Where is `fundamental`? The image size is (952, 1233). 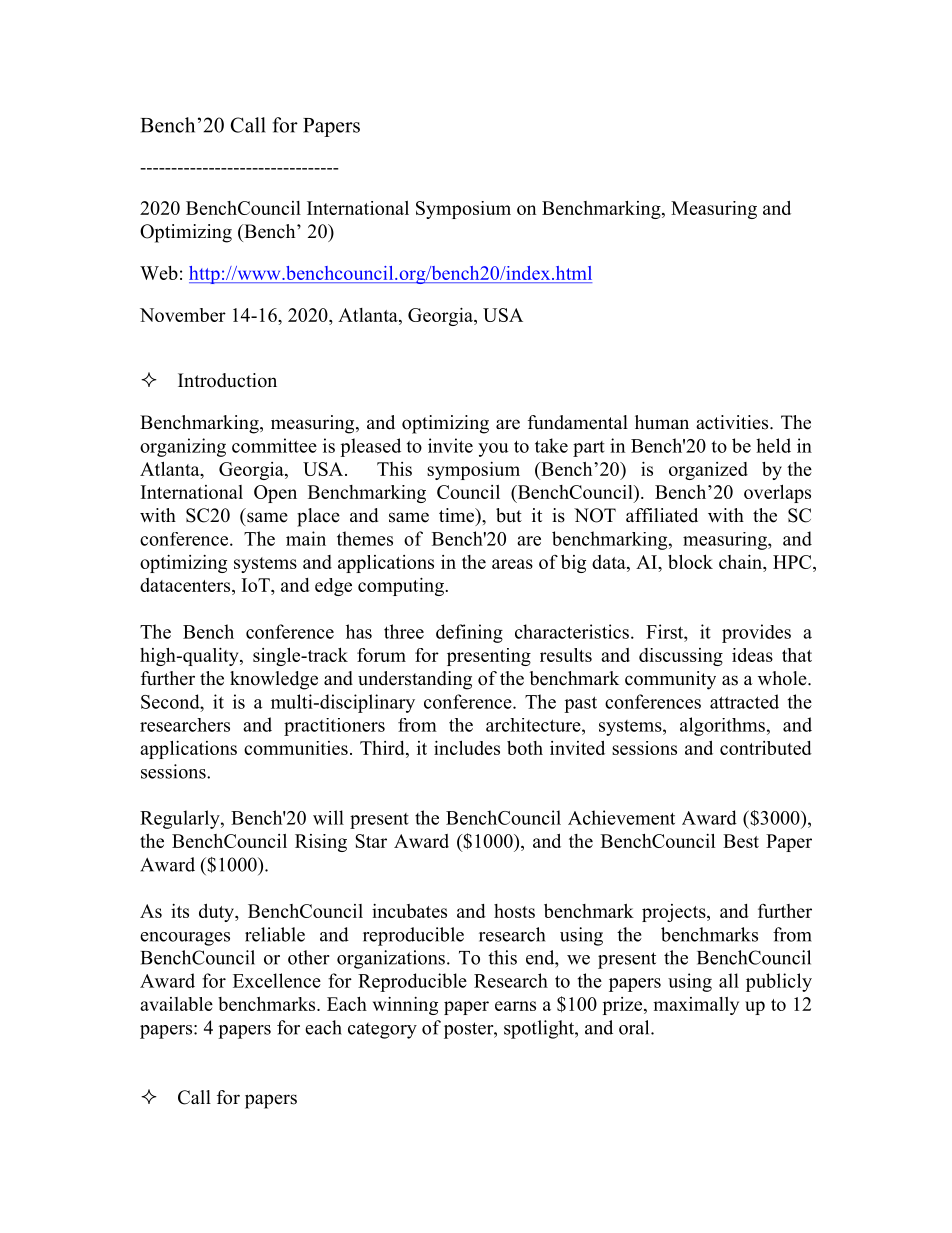 fundamental is located at coordinates (578, 422).
